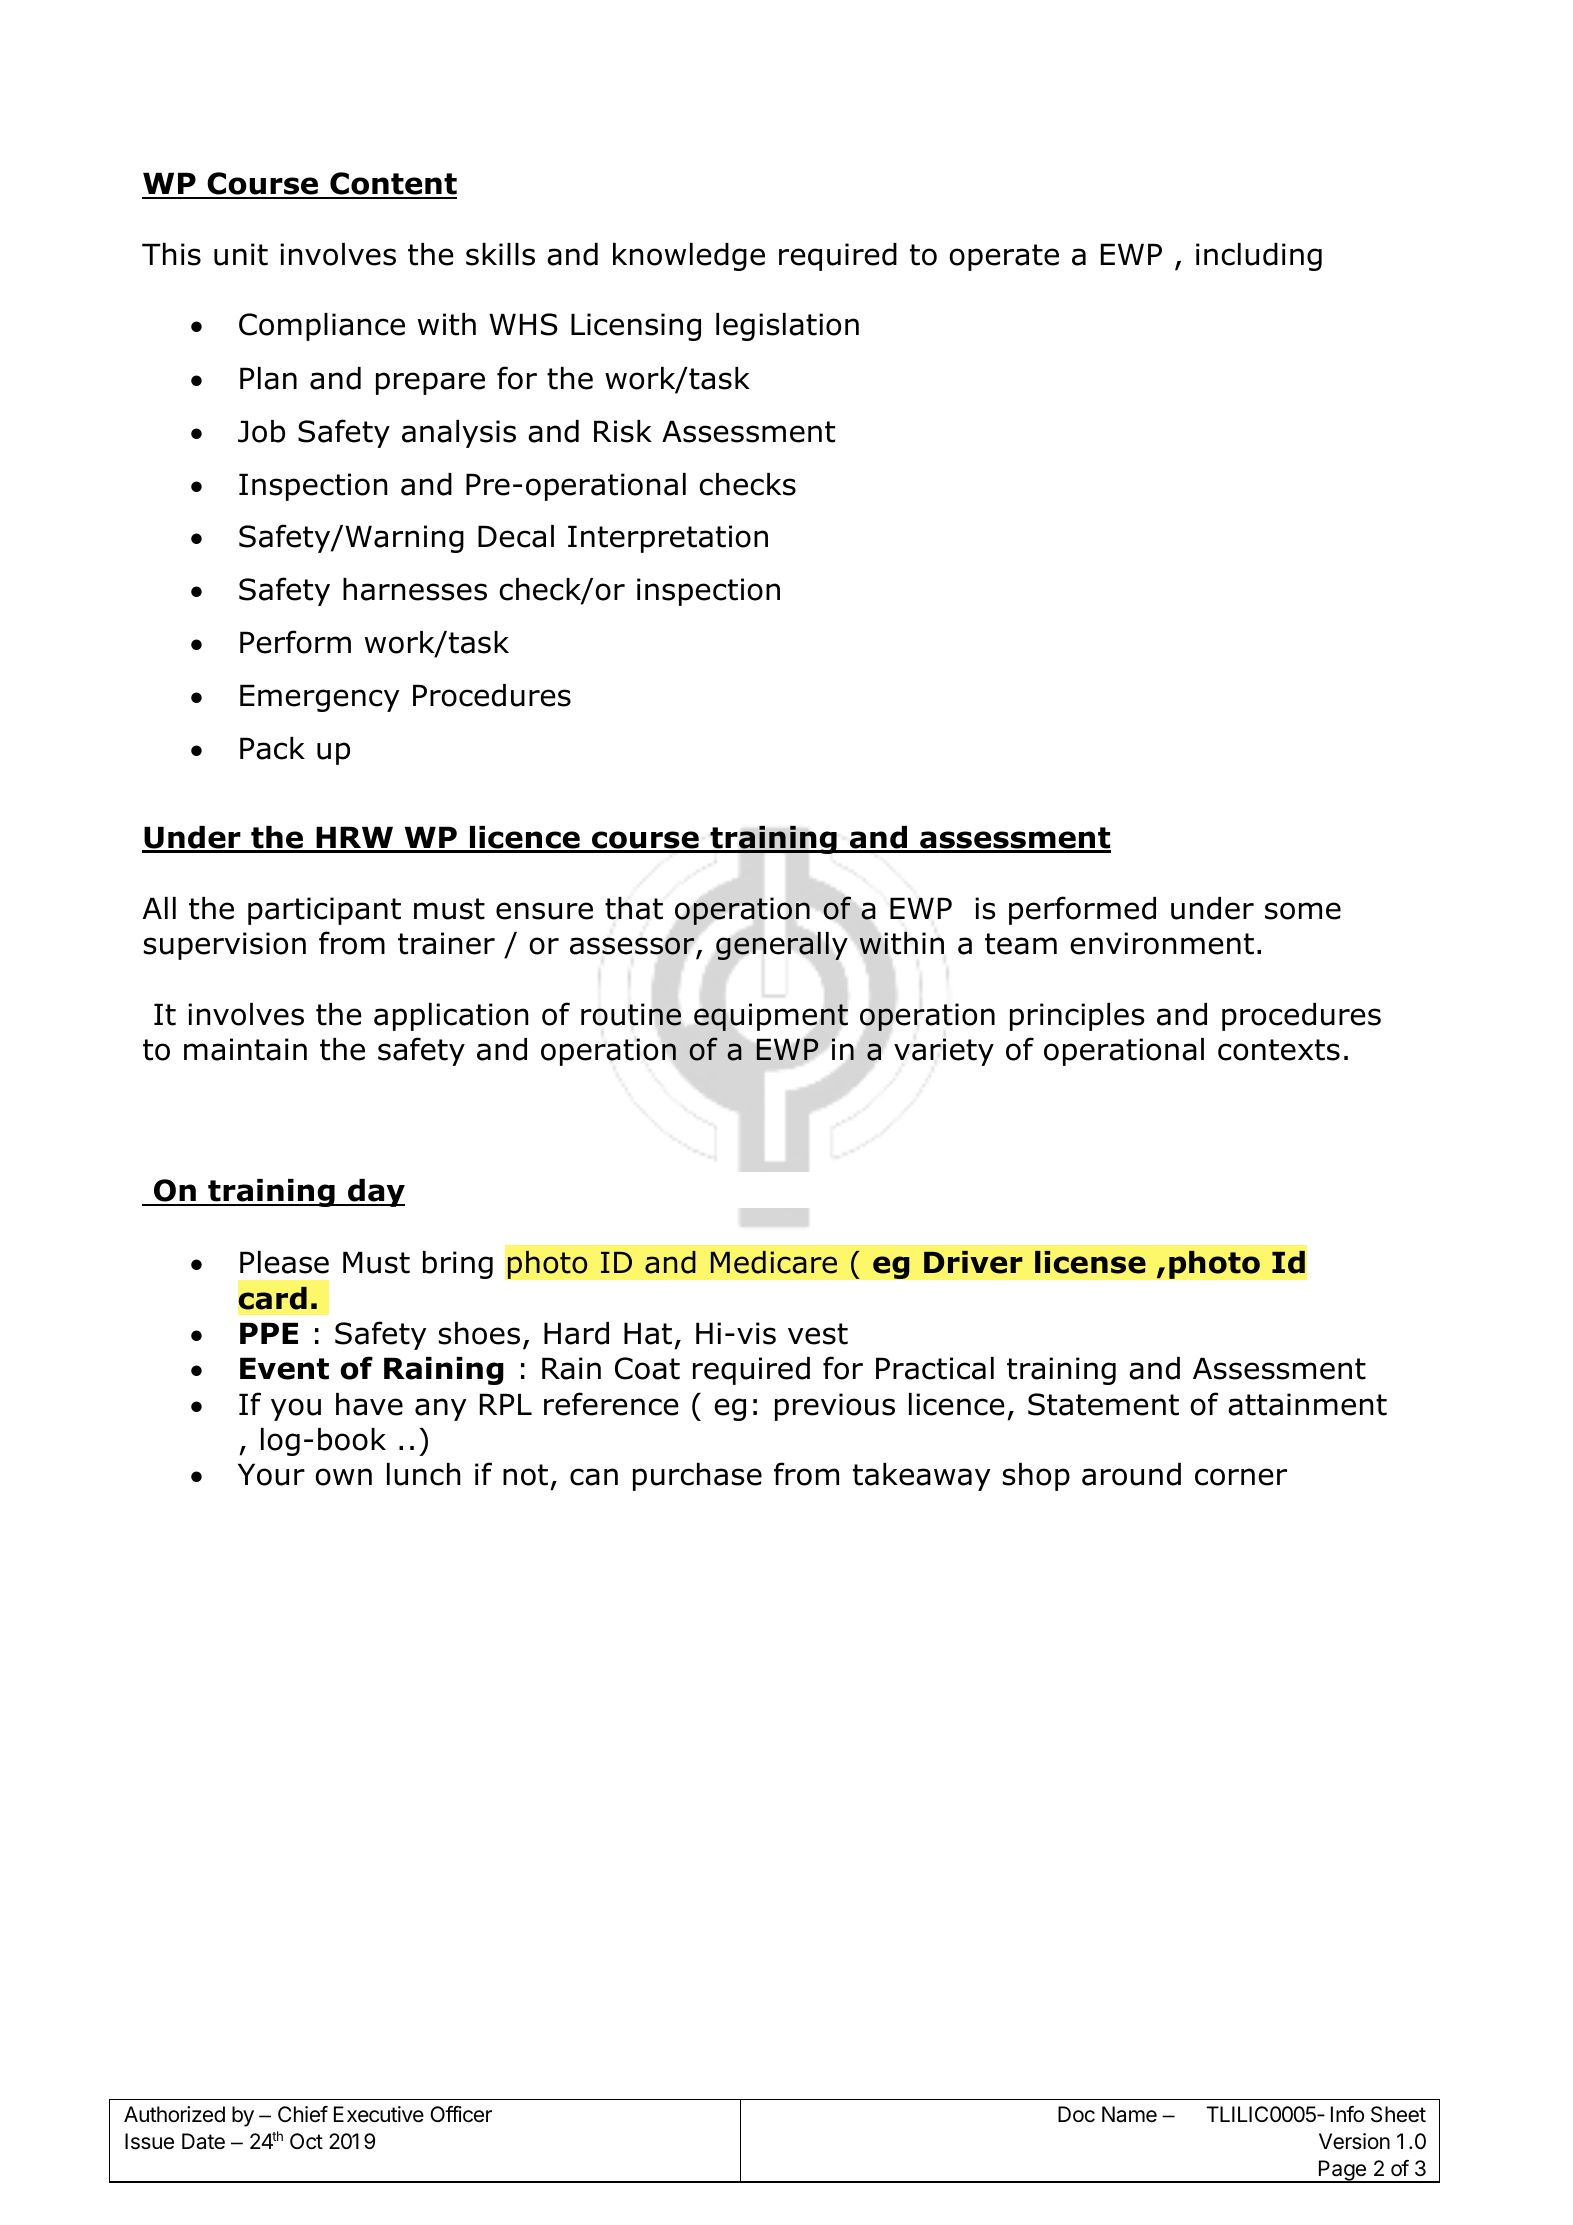  What do you see at coordinates (774, 1262) in the screenshot?
I see `Medicare` at bounding box center [774, 1262].
